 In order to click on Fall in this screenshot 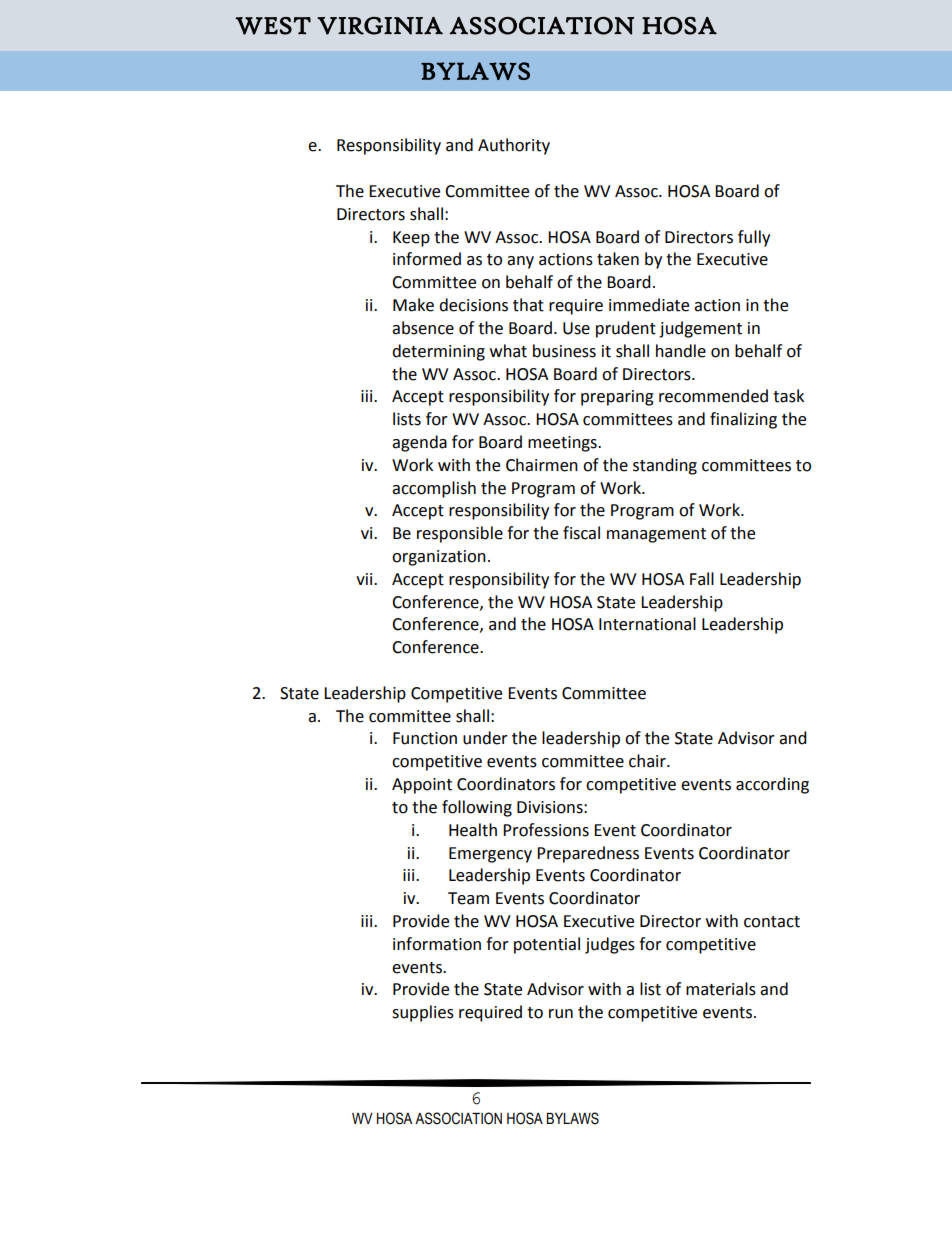, I will do `click(702, 579)`.
